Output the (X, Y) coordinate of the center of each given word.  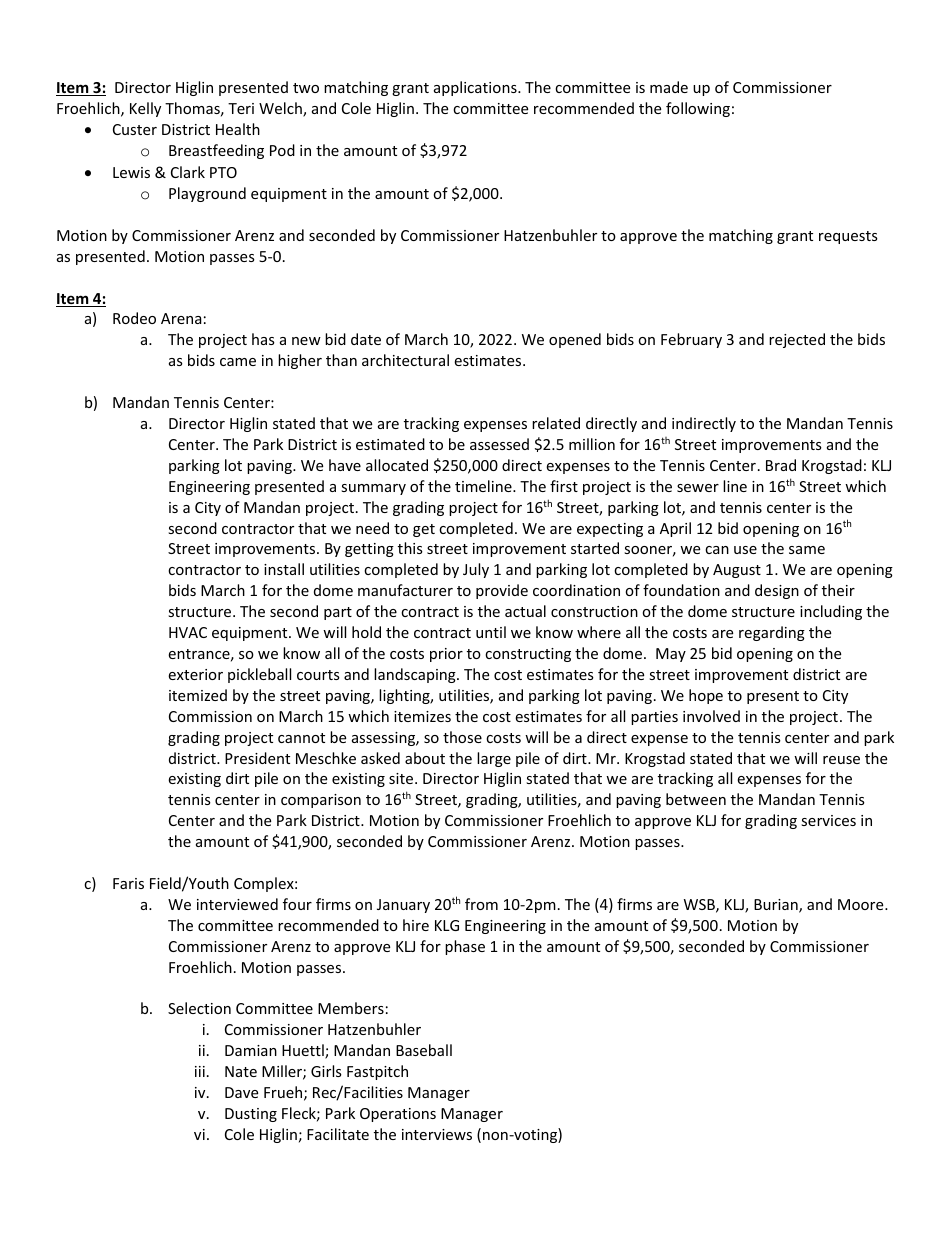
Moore (862, 904)
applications (476, 88)
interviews (437, 1134)
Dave (241, 1092)
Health (238, 129)
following (698, 109)
